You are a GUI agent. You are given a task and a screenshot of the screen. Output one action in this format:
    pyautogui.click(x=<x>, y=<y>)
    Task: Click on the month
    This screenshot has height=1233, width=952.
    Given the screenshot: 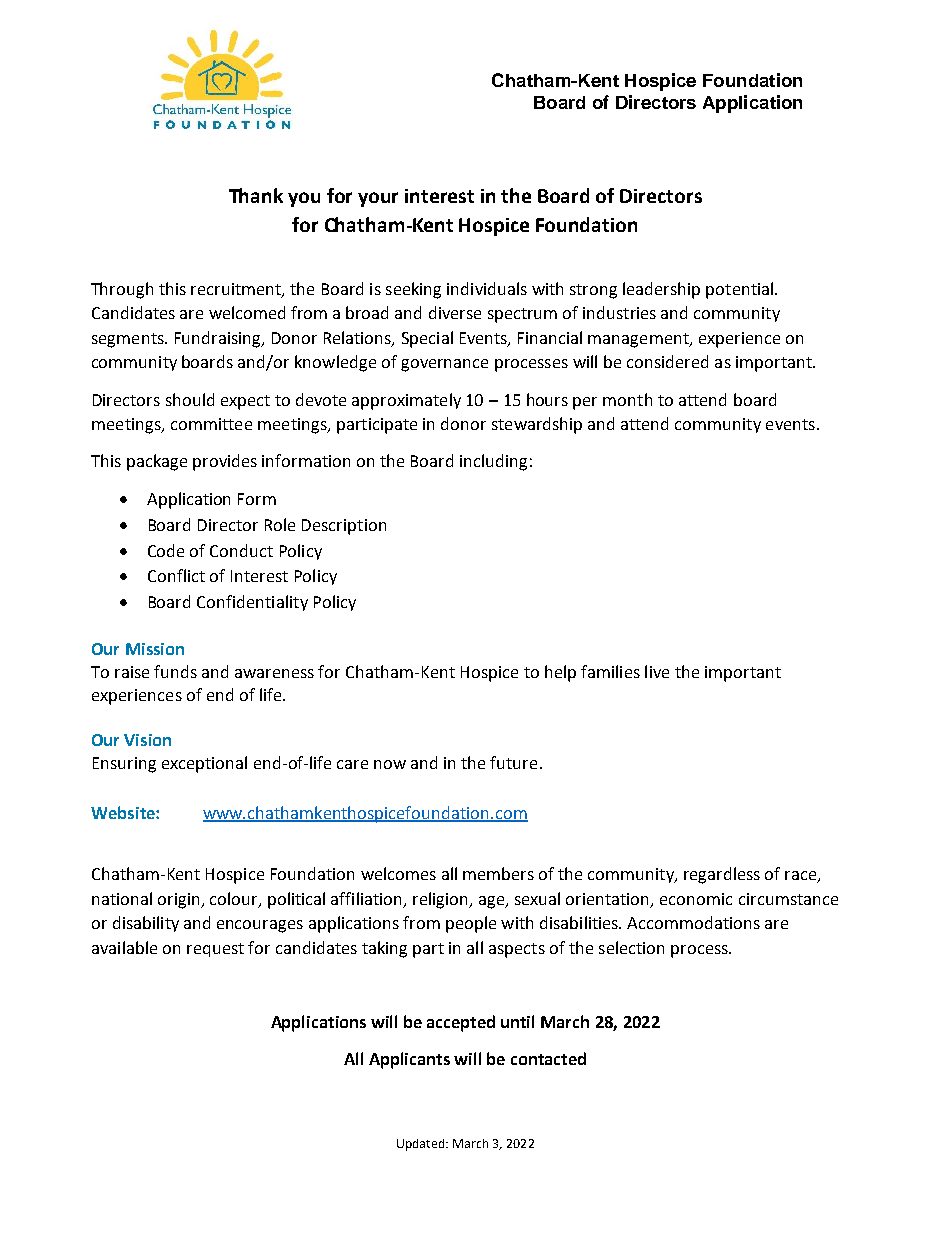 What is the action you would take?
    pyautogui.click(x=627, y=399)
